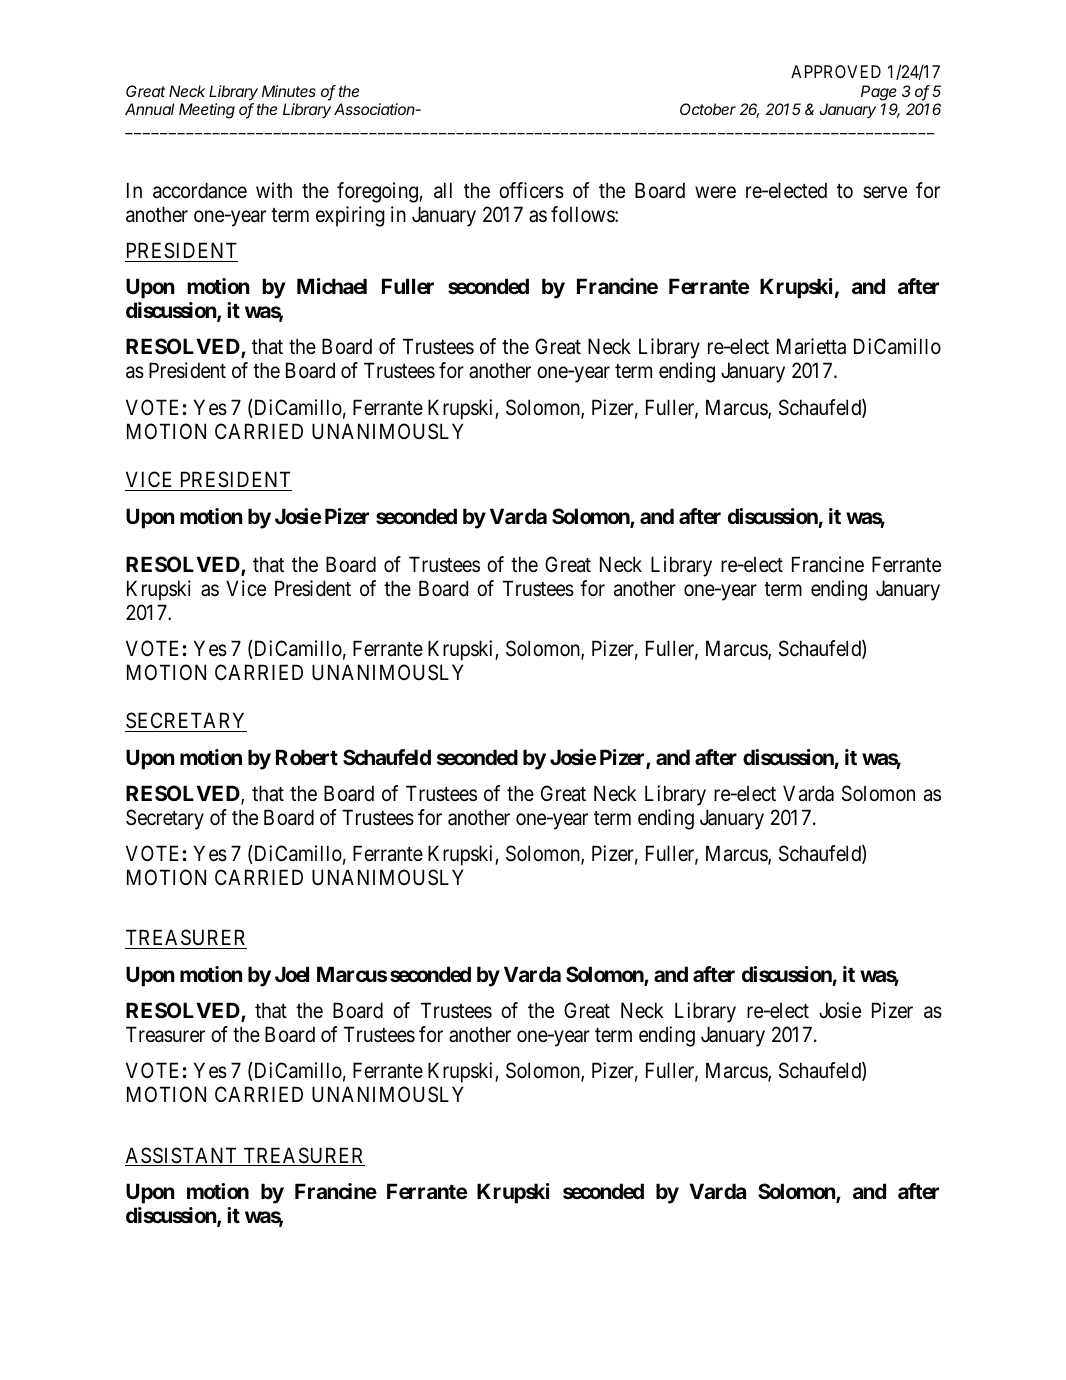 Image resolution: width=1066 pixels, height=1380 pixels. Describe the element at coordinates (715, 192) in the document. I see `were` at that location.
